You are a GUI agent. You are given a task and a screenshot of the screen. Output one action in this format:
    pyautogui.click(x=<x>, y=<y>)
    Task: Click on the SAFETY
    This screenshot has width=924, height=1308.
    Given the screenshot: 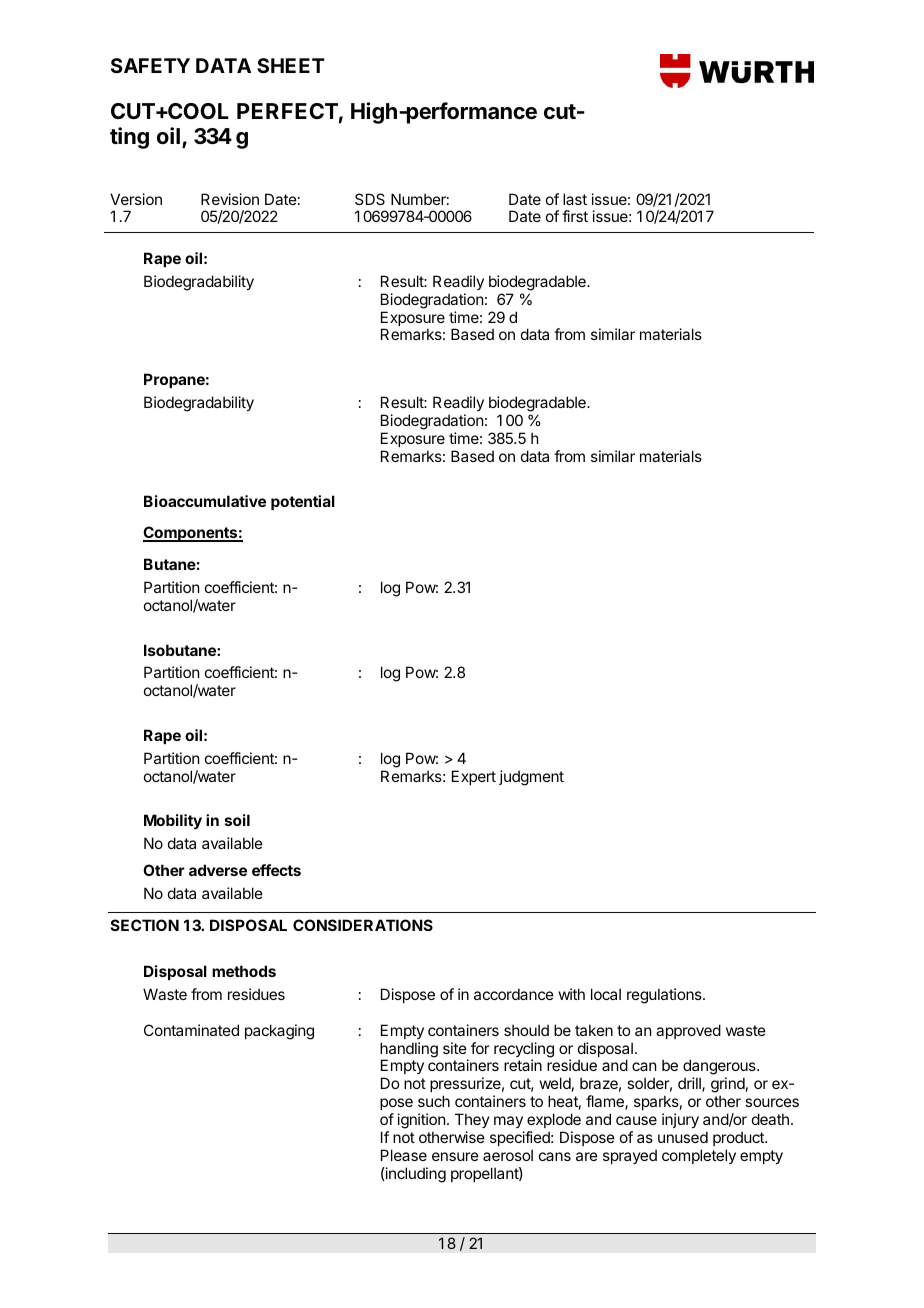 What is the action you would take?
    pyautogui.click(x=150, y=65)
